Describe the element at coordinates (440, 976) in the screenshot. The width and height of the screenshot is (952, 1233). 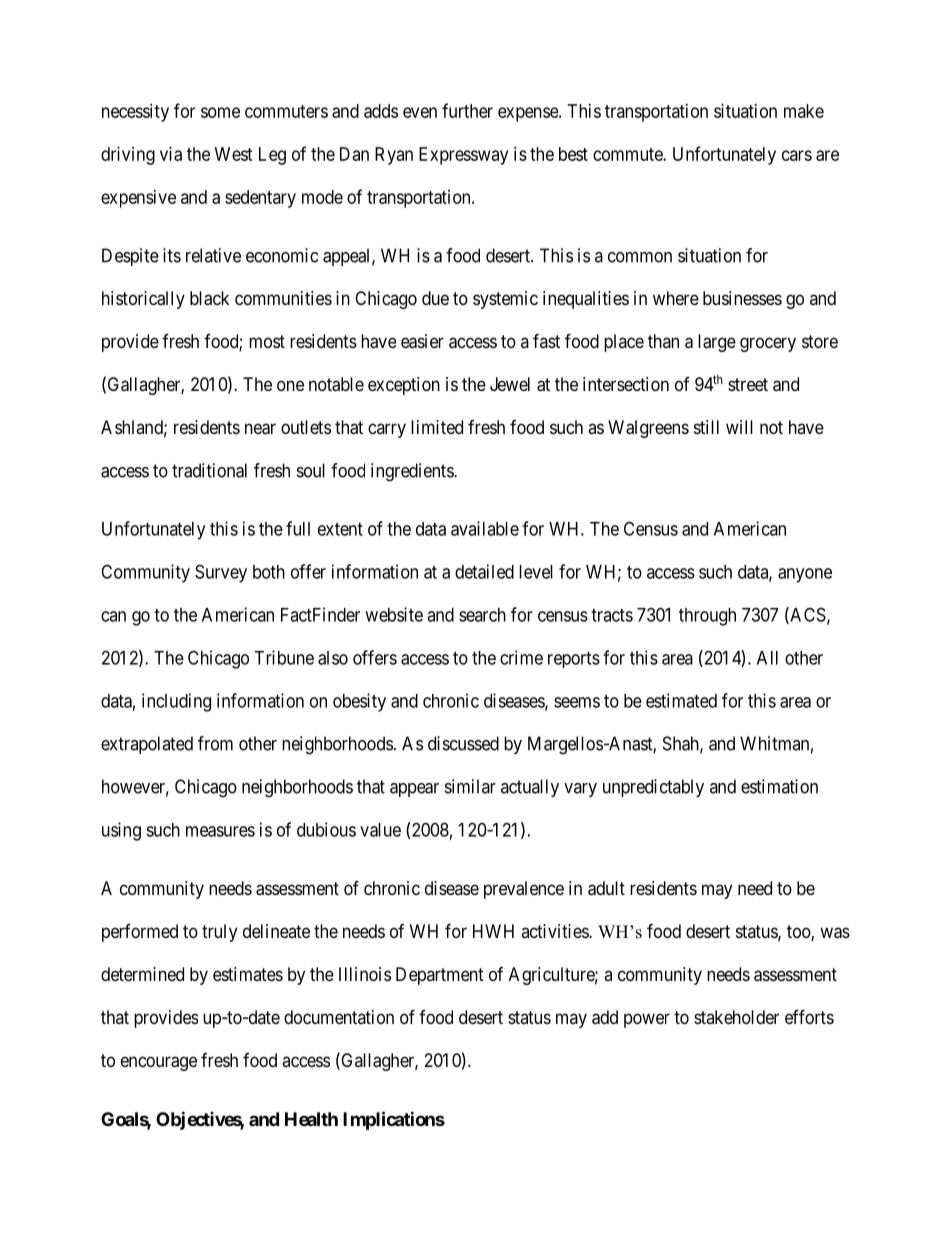
I see `Department` at that location.
